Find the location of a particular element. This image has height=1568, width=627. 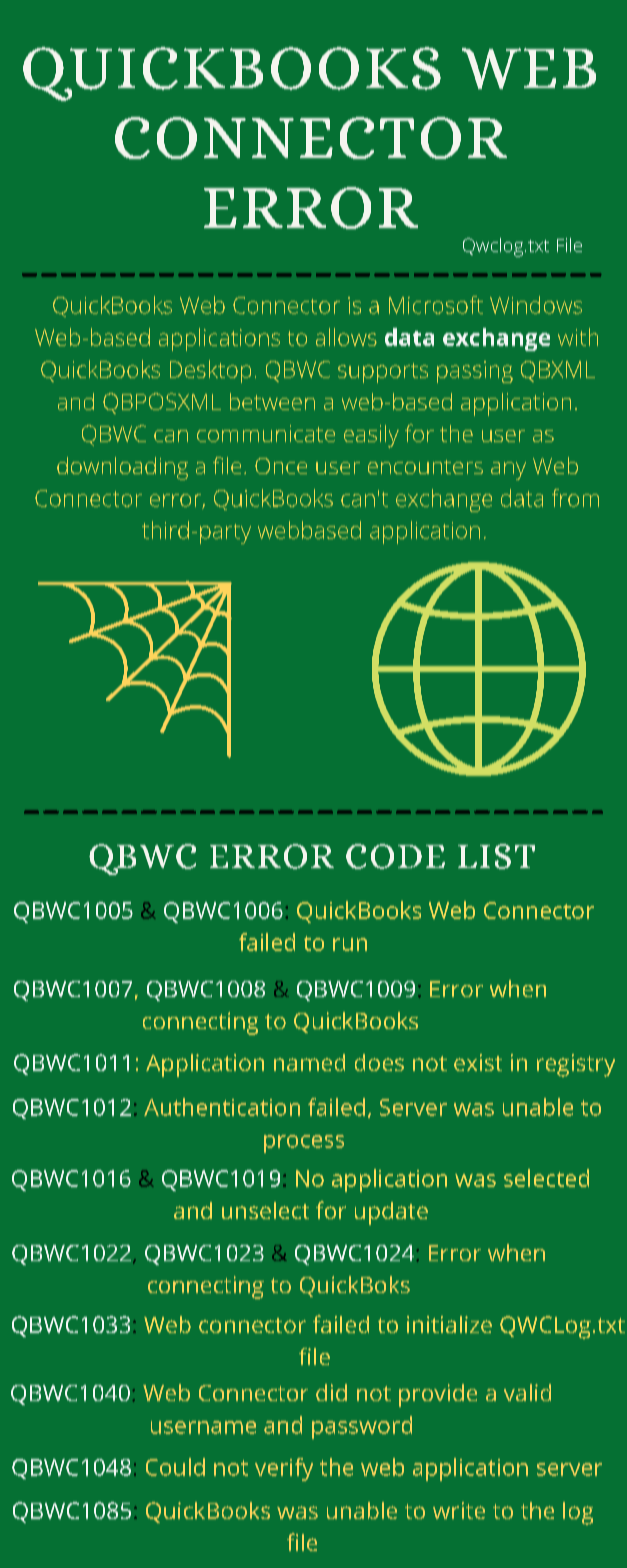

Could is located at coordinates (175, 1467).
